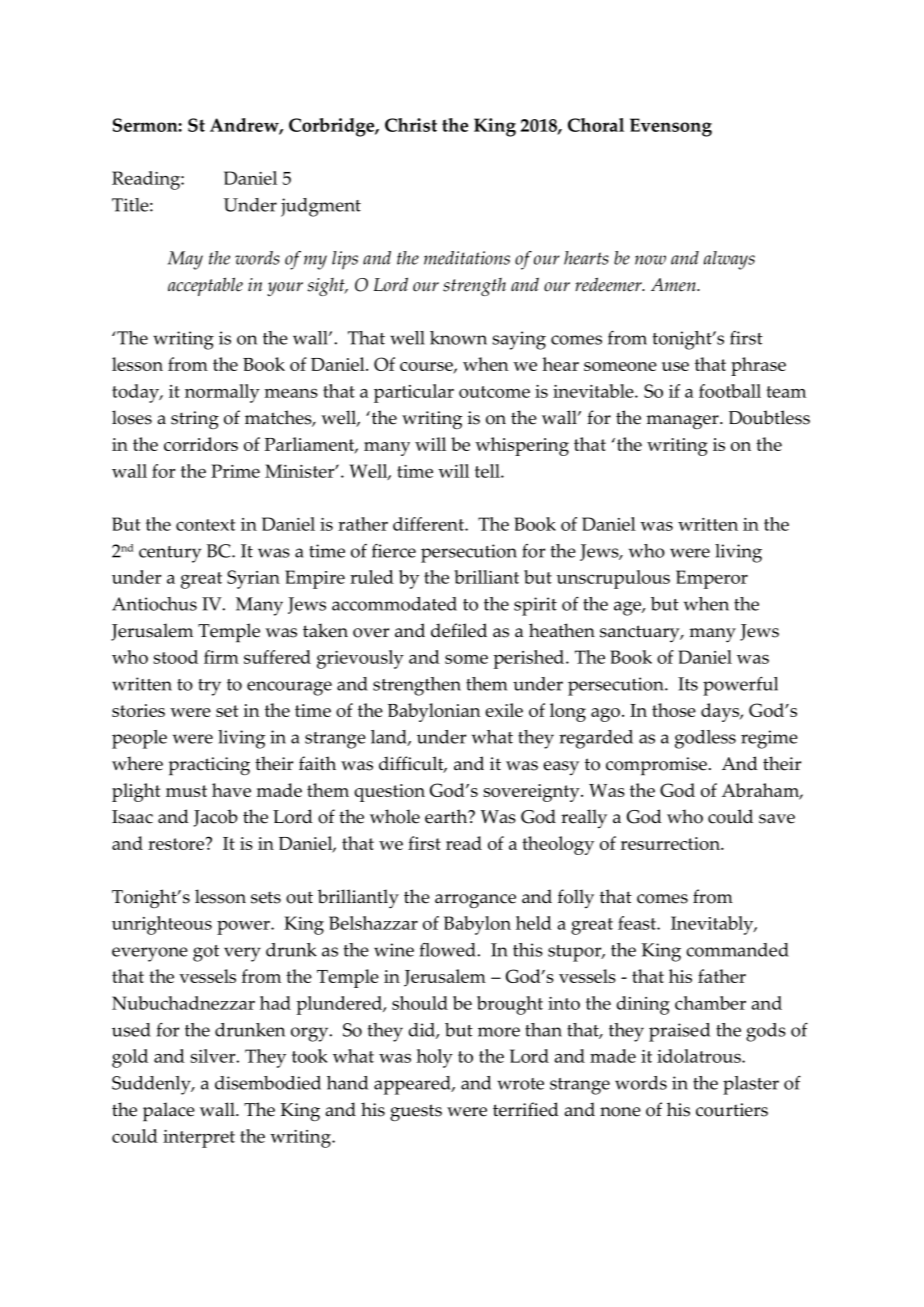 This image has width=924, height=1307. I want to click on judgment, so click(321, 207).
